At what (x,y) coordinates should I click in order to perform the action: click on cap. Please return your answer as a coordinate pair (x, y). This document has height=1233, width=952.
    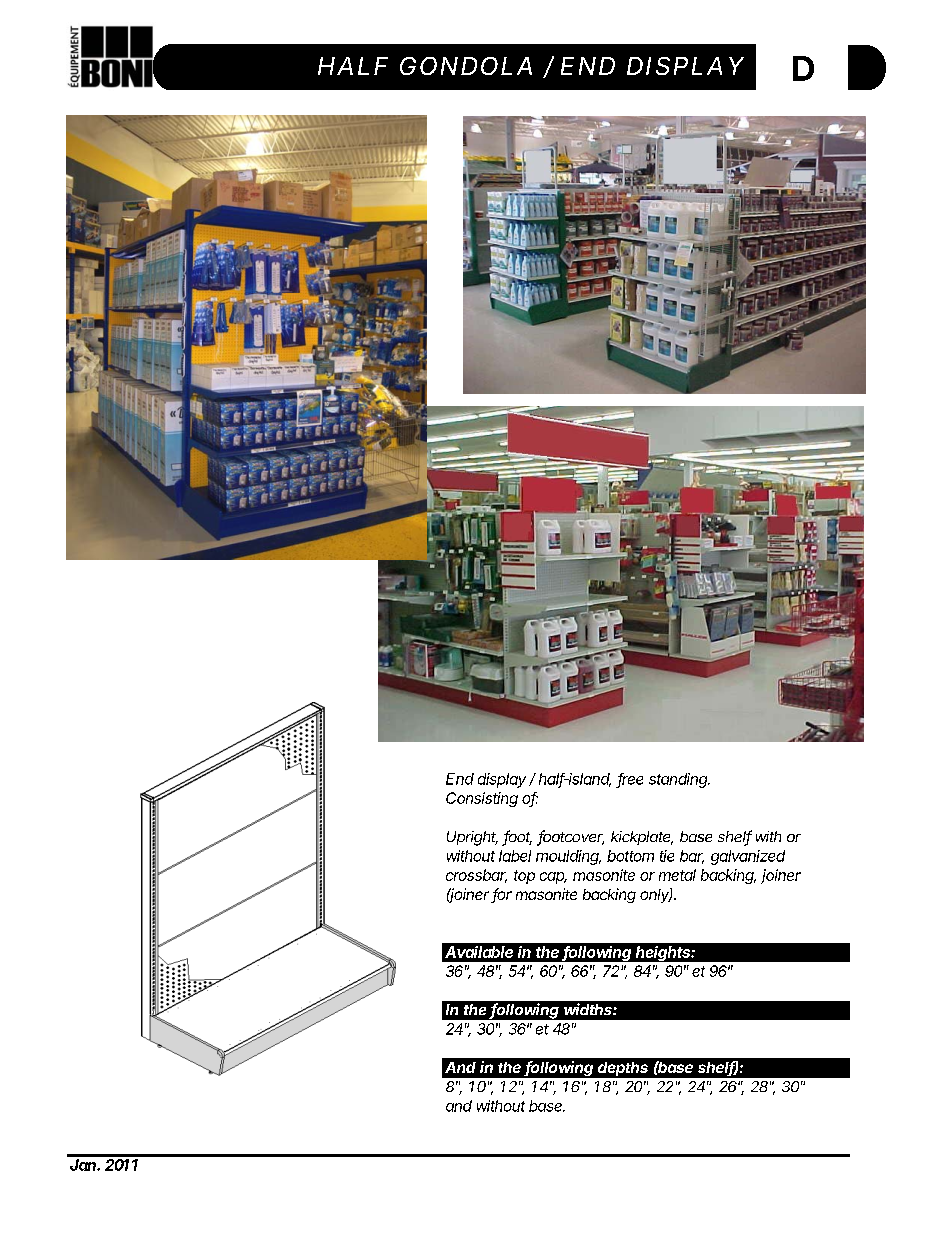
    Looking at the image, I should click on (553, 878).
